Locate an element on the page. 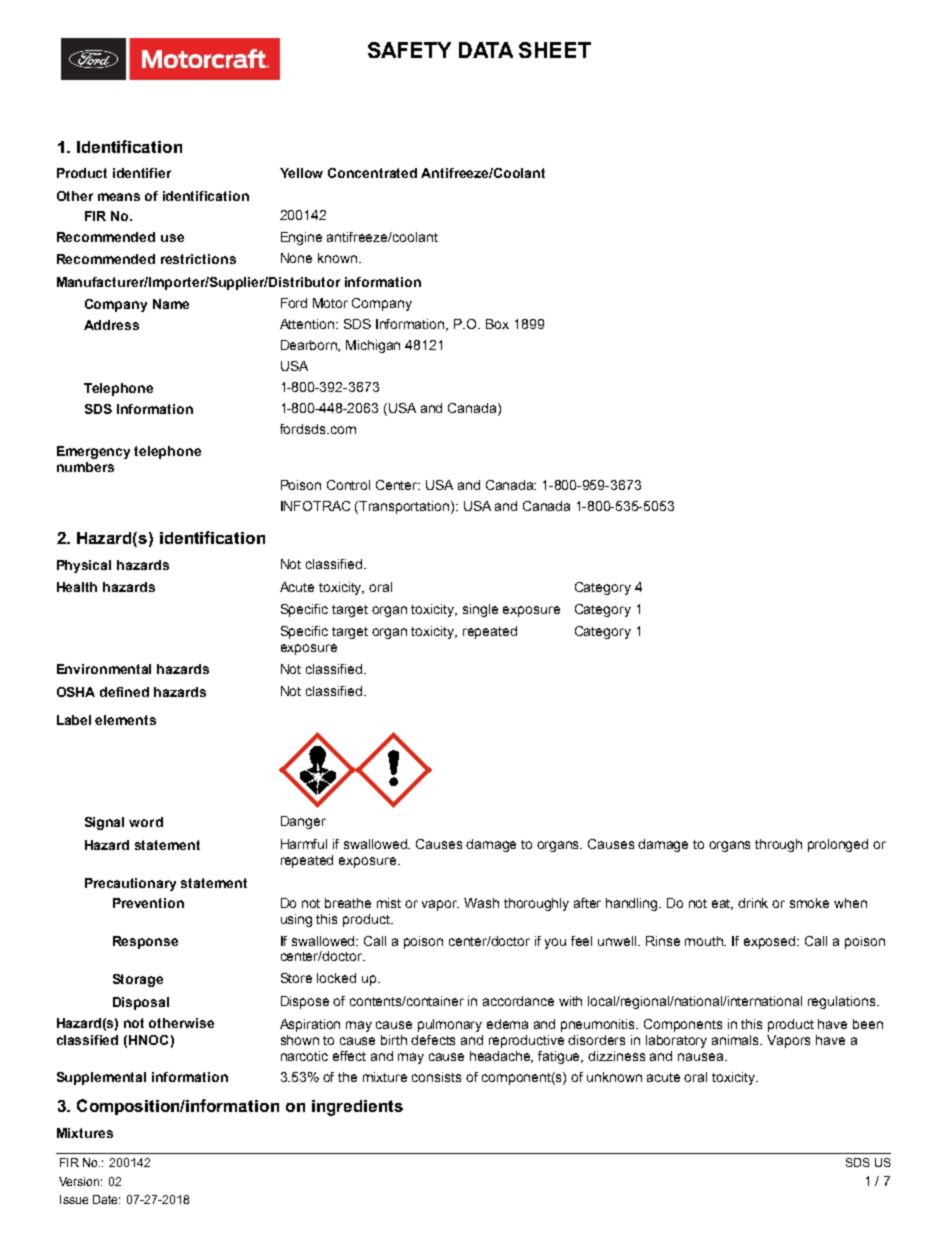 The height and width of the page is (1233, 952). word is located at coordinates (146, 822).
